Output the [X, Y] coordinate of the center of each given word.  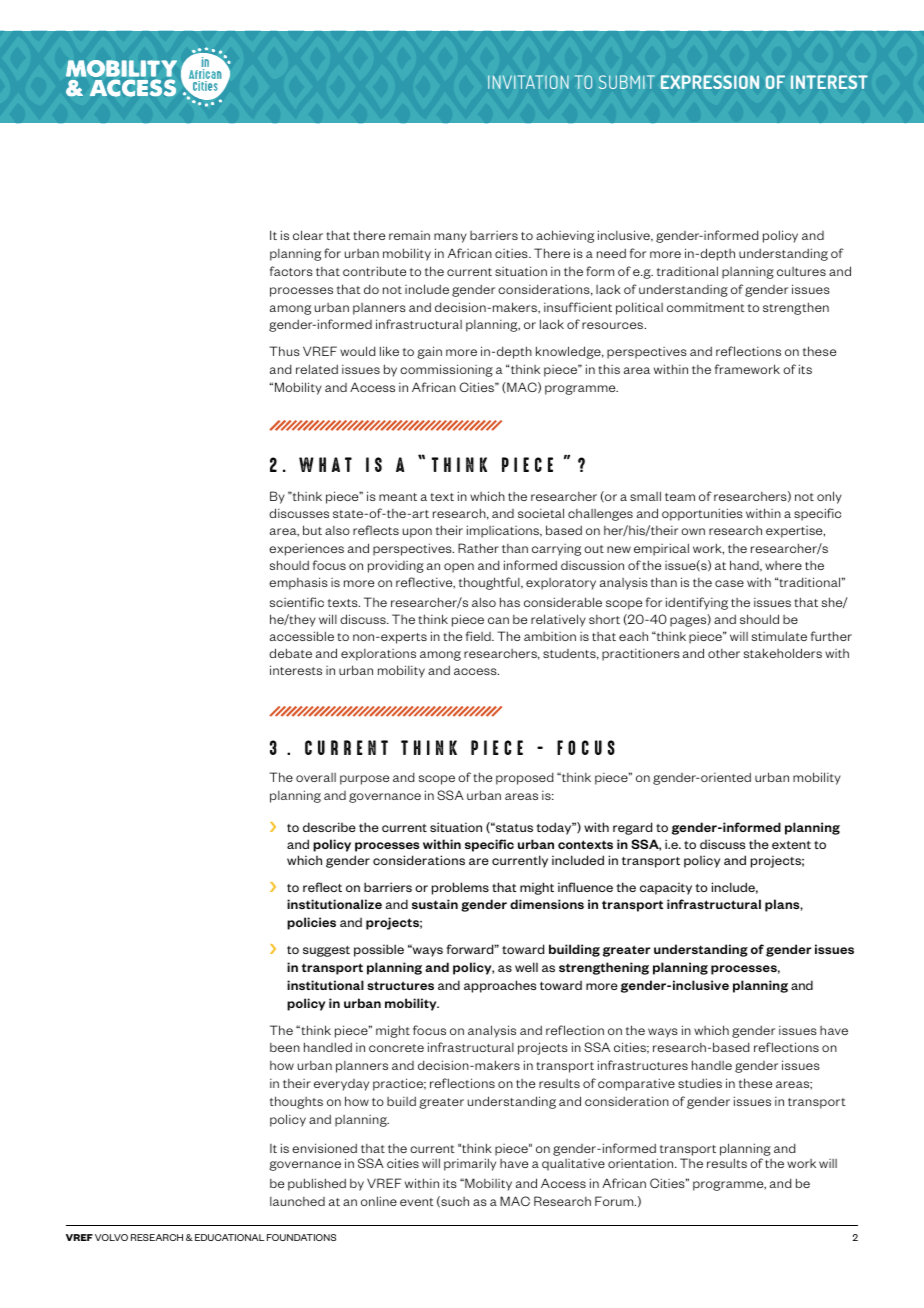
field [479, 636]
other [724, 653]
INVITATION [528, 82]
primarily [470, 1164]
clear [308, 235]
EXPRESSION [710, 82]
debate [290, 653]
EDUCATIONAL [229, 1237]
